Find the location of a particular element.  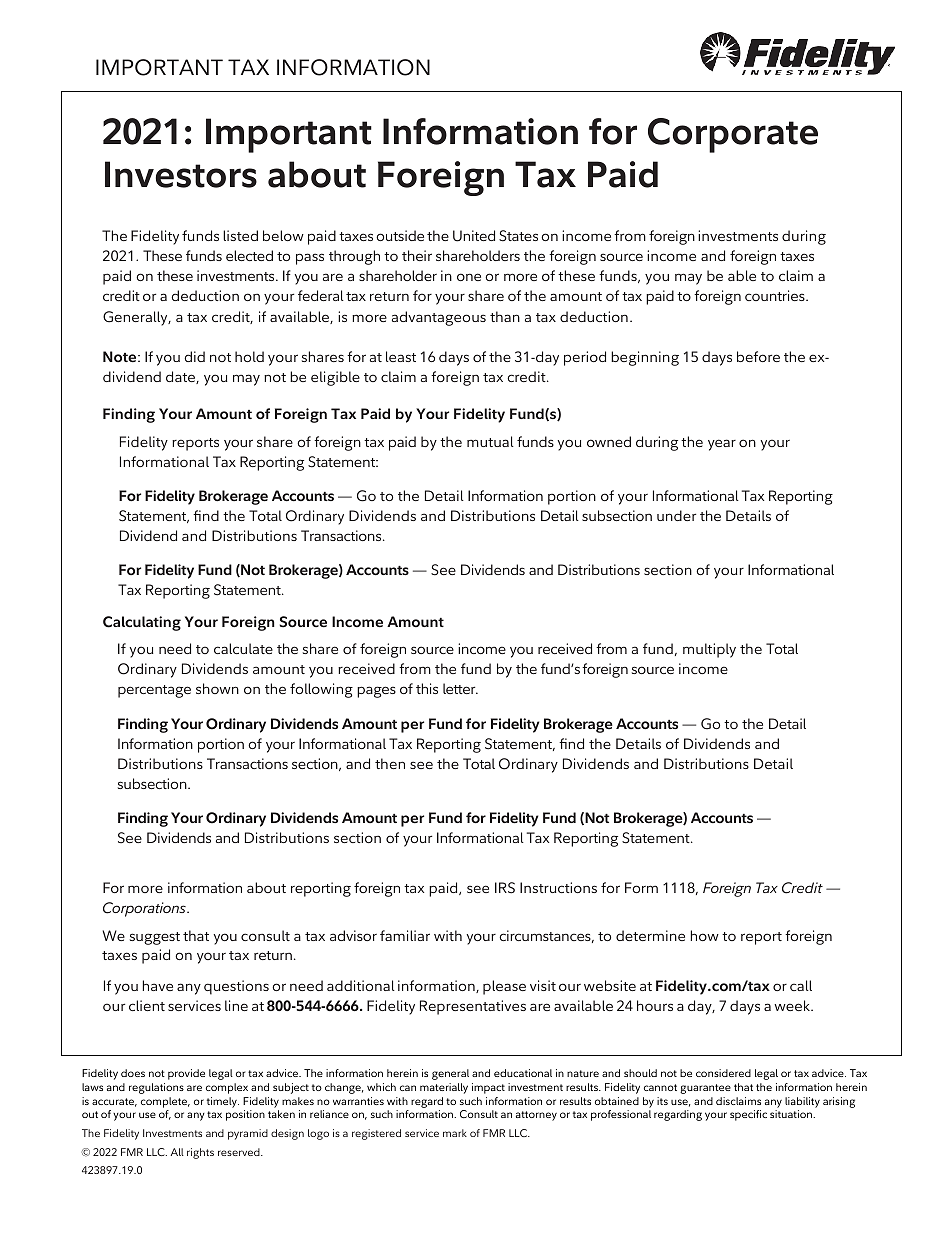

multiply is located at coordinates (709, 650).
